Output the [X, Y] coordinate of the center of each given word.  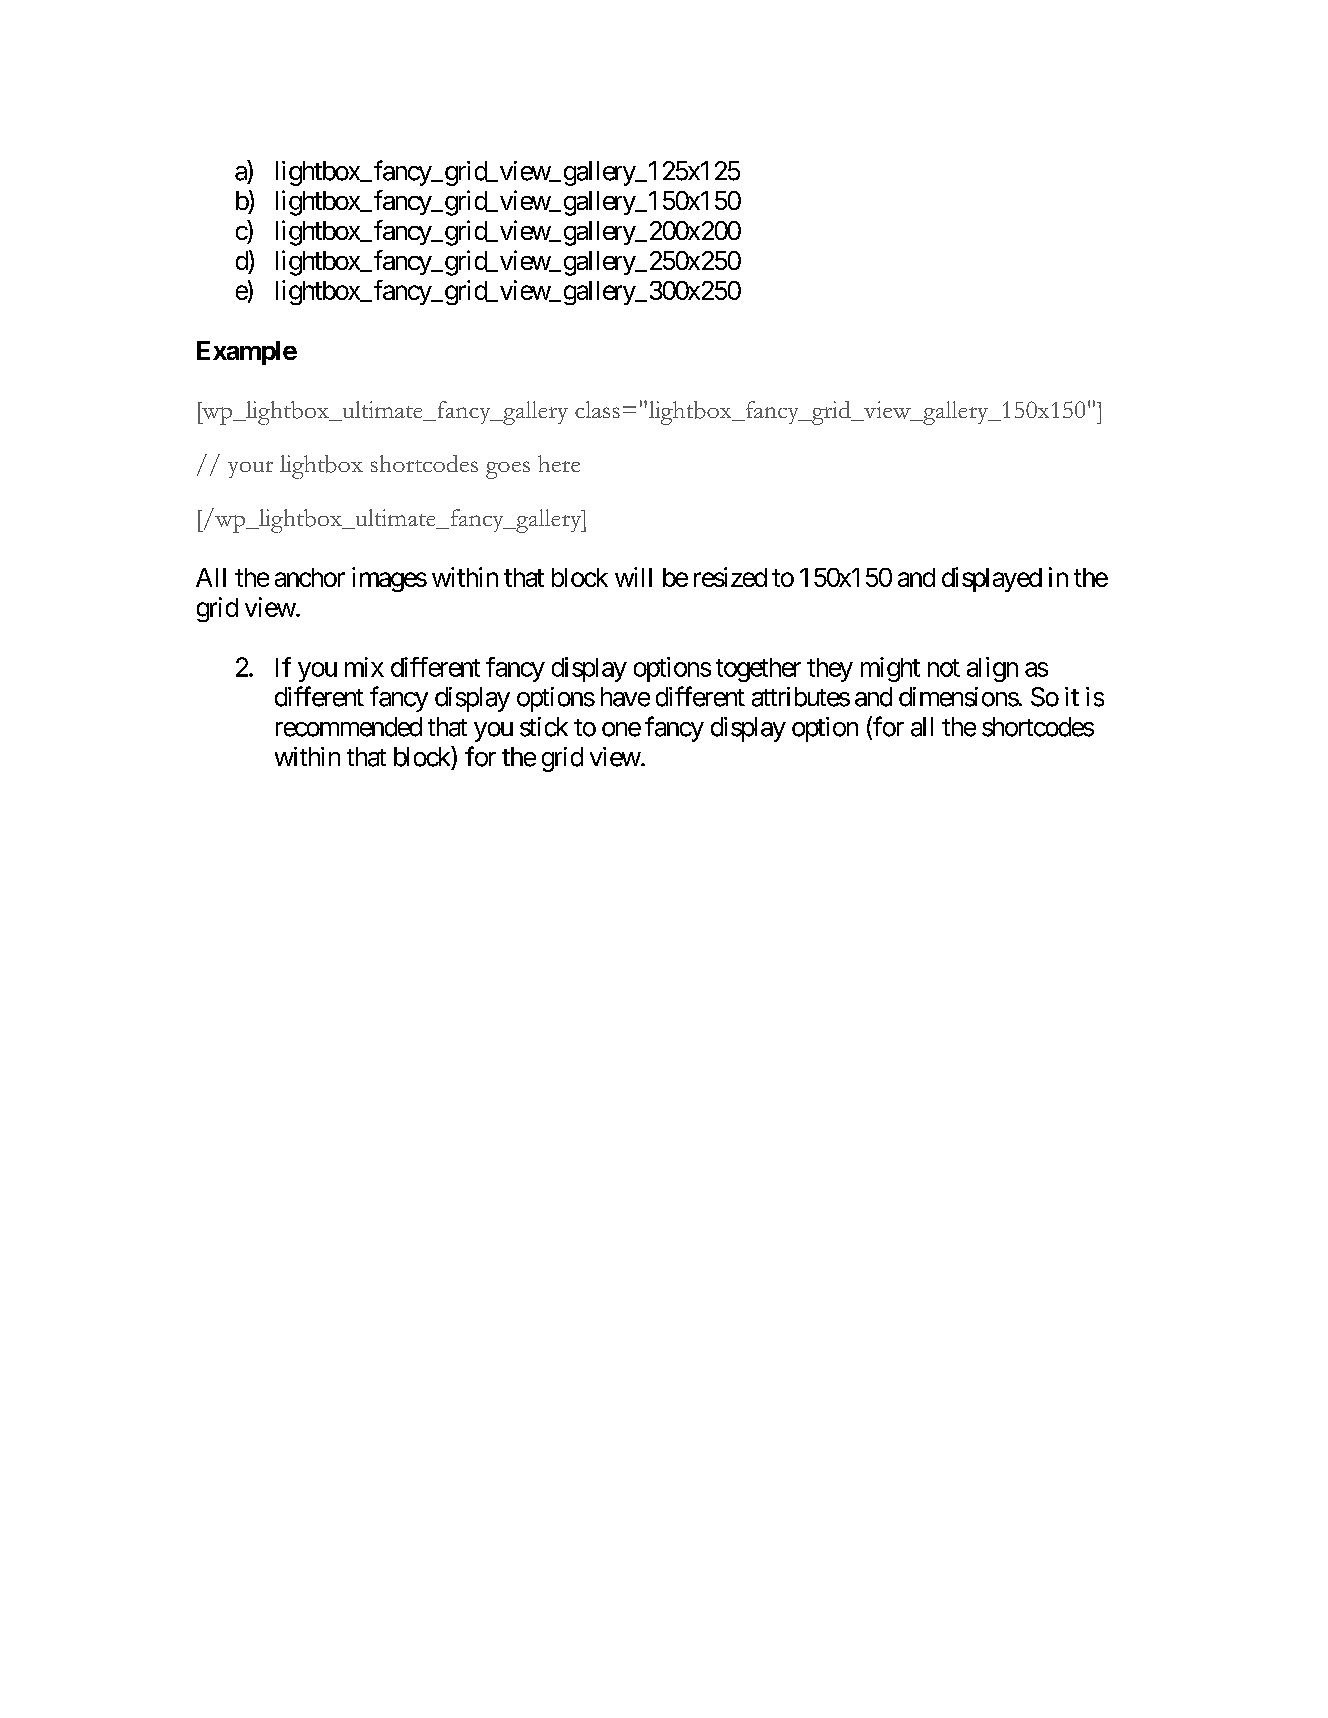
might [890, 669]
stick [544, 727]
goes [508, 470]
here [559, 463]
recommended [349, 727]
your [250, 469]
